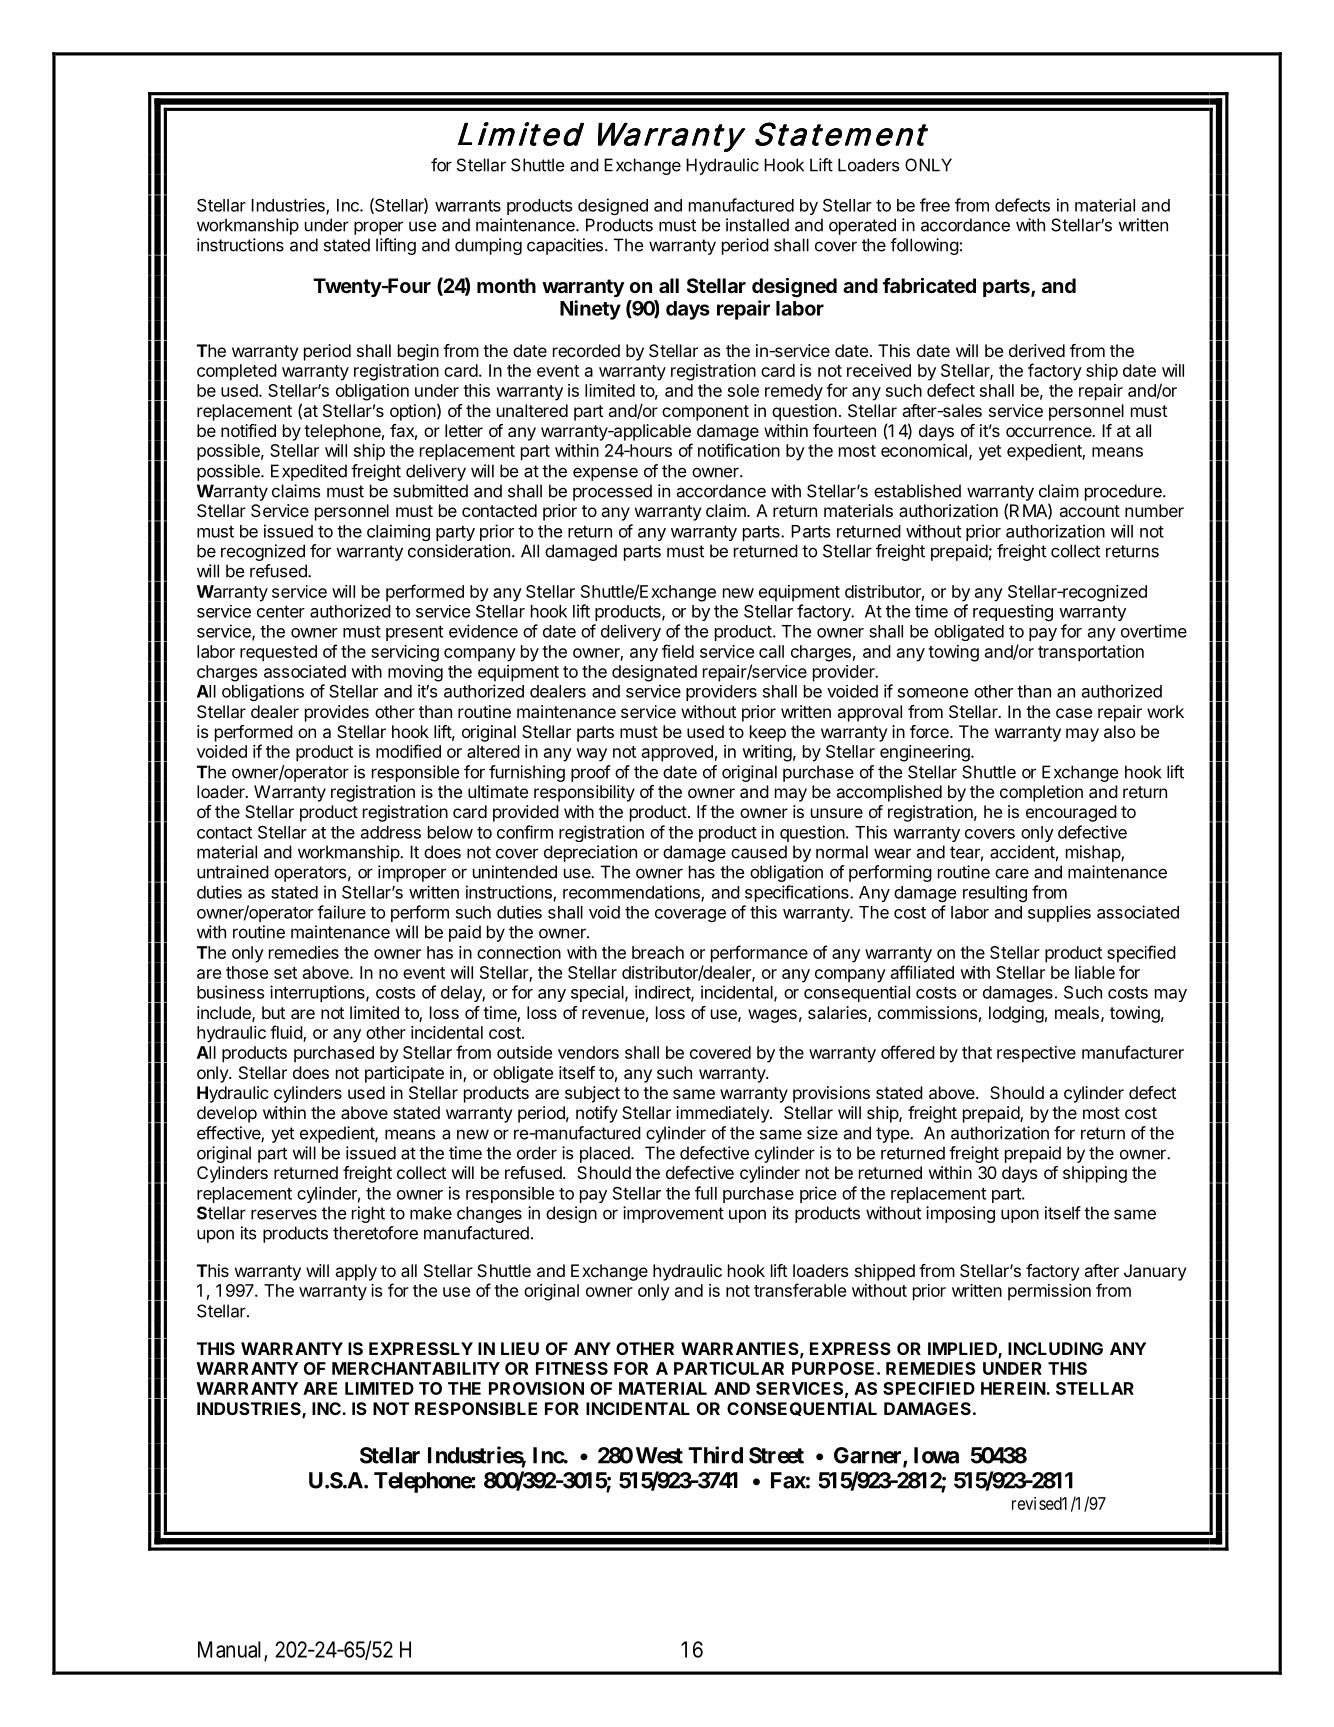  I want to click on respective, so click(1036, 1054).
